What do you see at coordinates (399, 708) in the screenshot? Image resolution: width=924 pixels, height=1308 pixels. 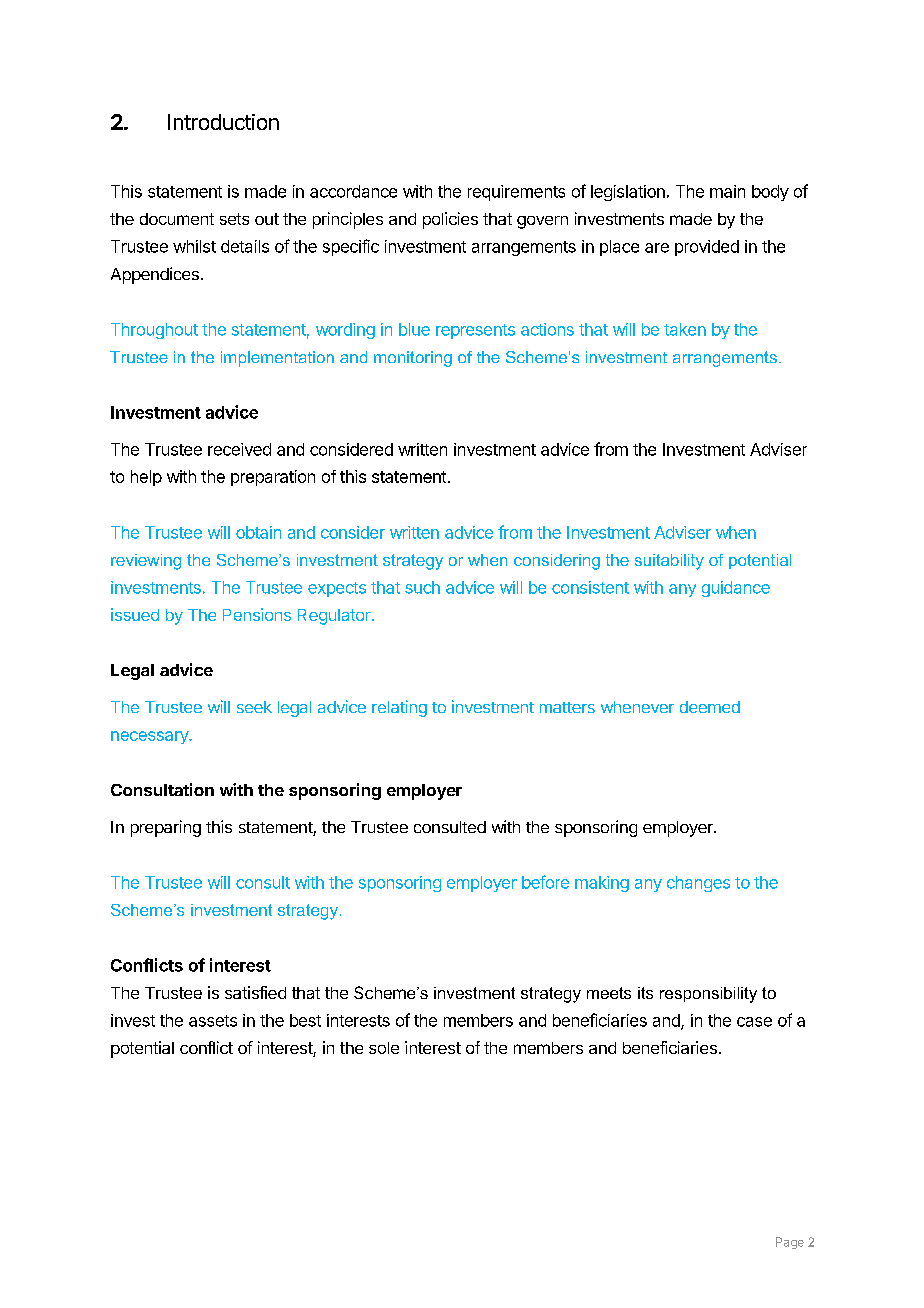 I see `relating` at bounding box center [399, 708].
